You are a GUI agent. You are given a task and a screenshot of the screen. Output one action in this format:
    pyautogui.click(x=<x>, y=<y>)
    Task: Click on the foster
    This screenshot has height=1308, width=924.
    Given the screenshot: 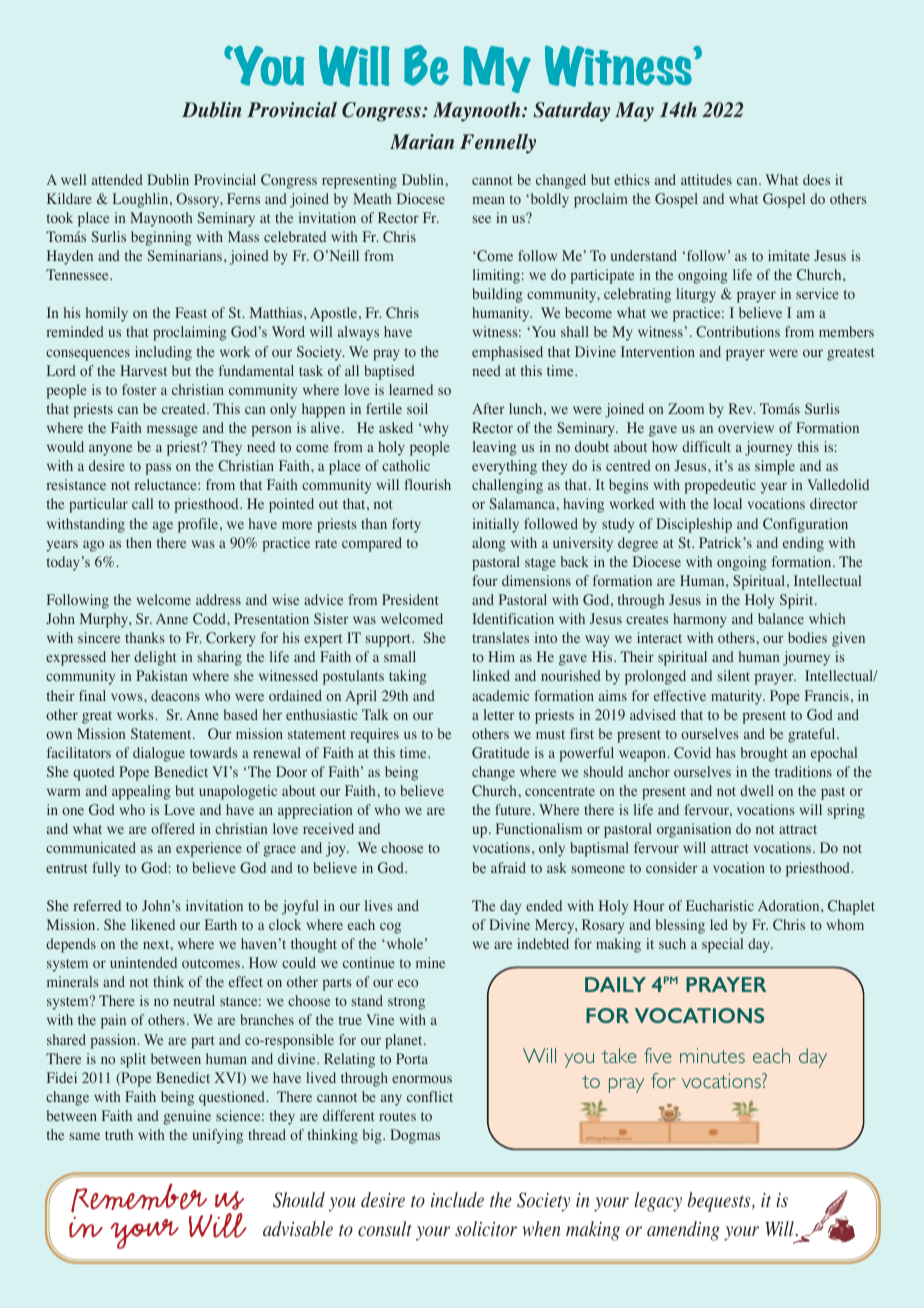 What is the action you would take?
    pyautogui.click(x=139, y=389)
